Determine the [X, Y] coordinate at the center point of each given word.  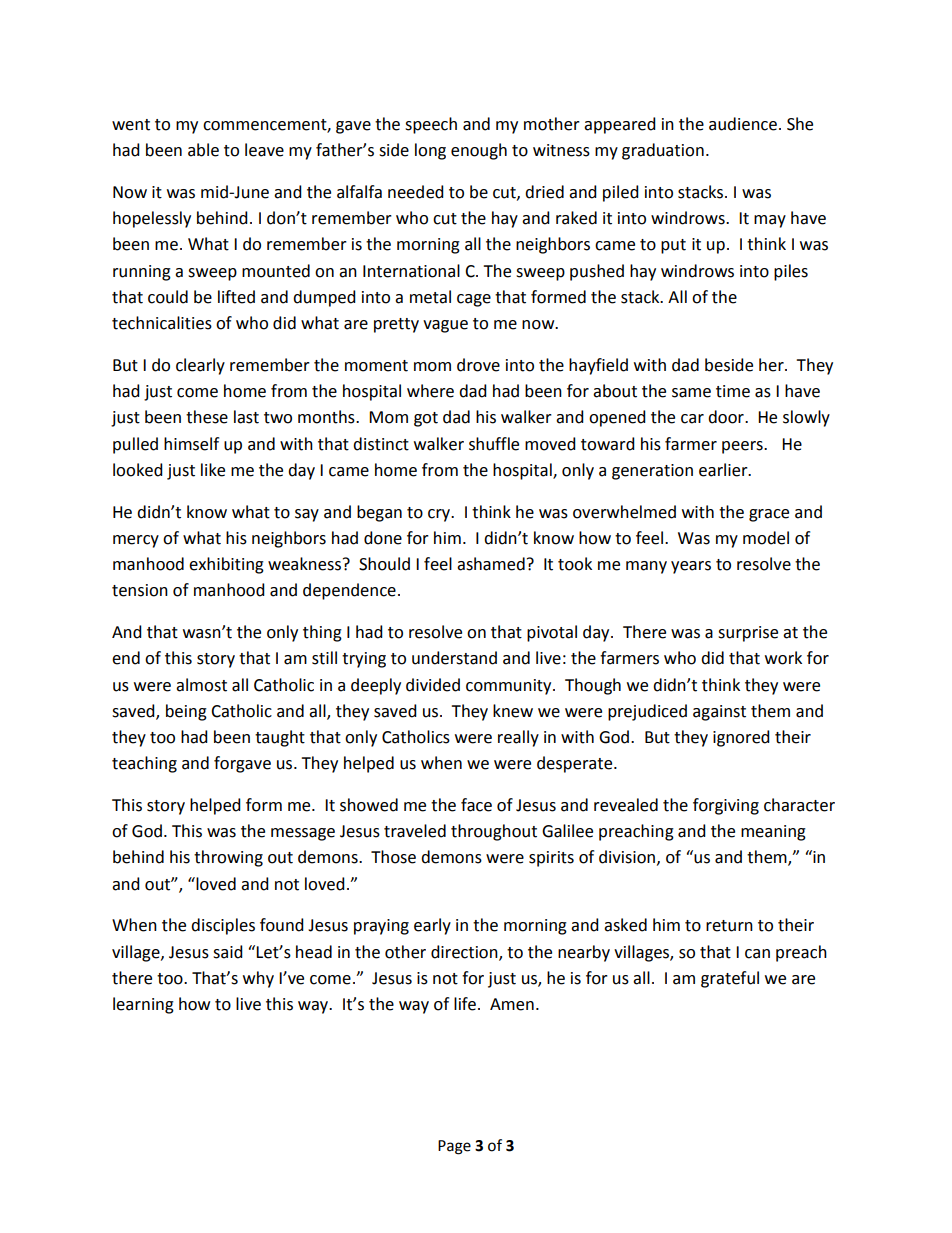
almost [201, 685]
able [203, 150]
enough [479, 151]
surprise [748, 634]
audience [743, 124]
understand [454, 658]
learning [143, 1005]
